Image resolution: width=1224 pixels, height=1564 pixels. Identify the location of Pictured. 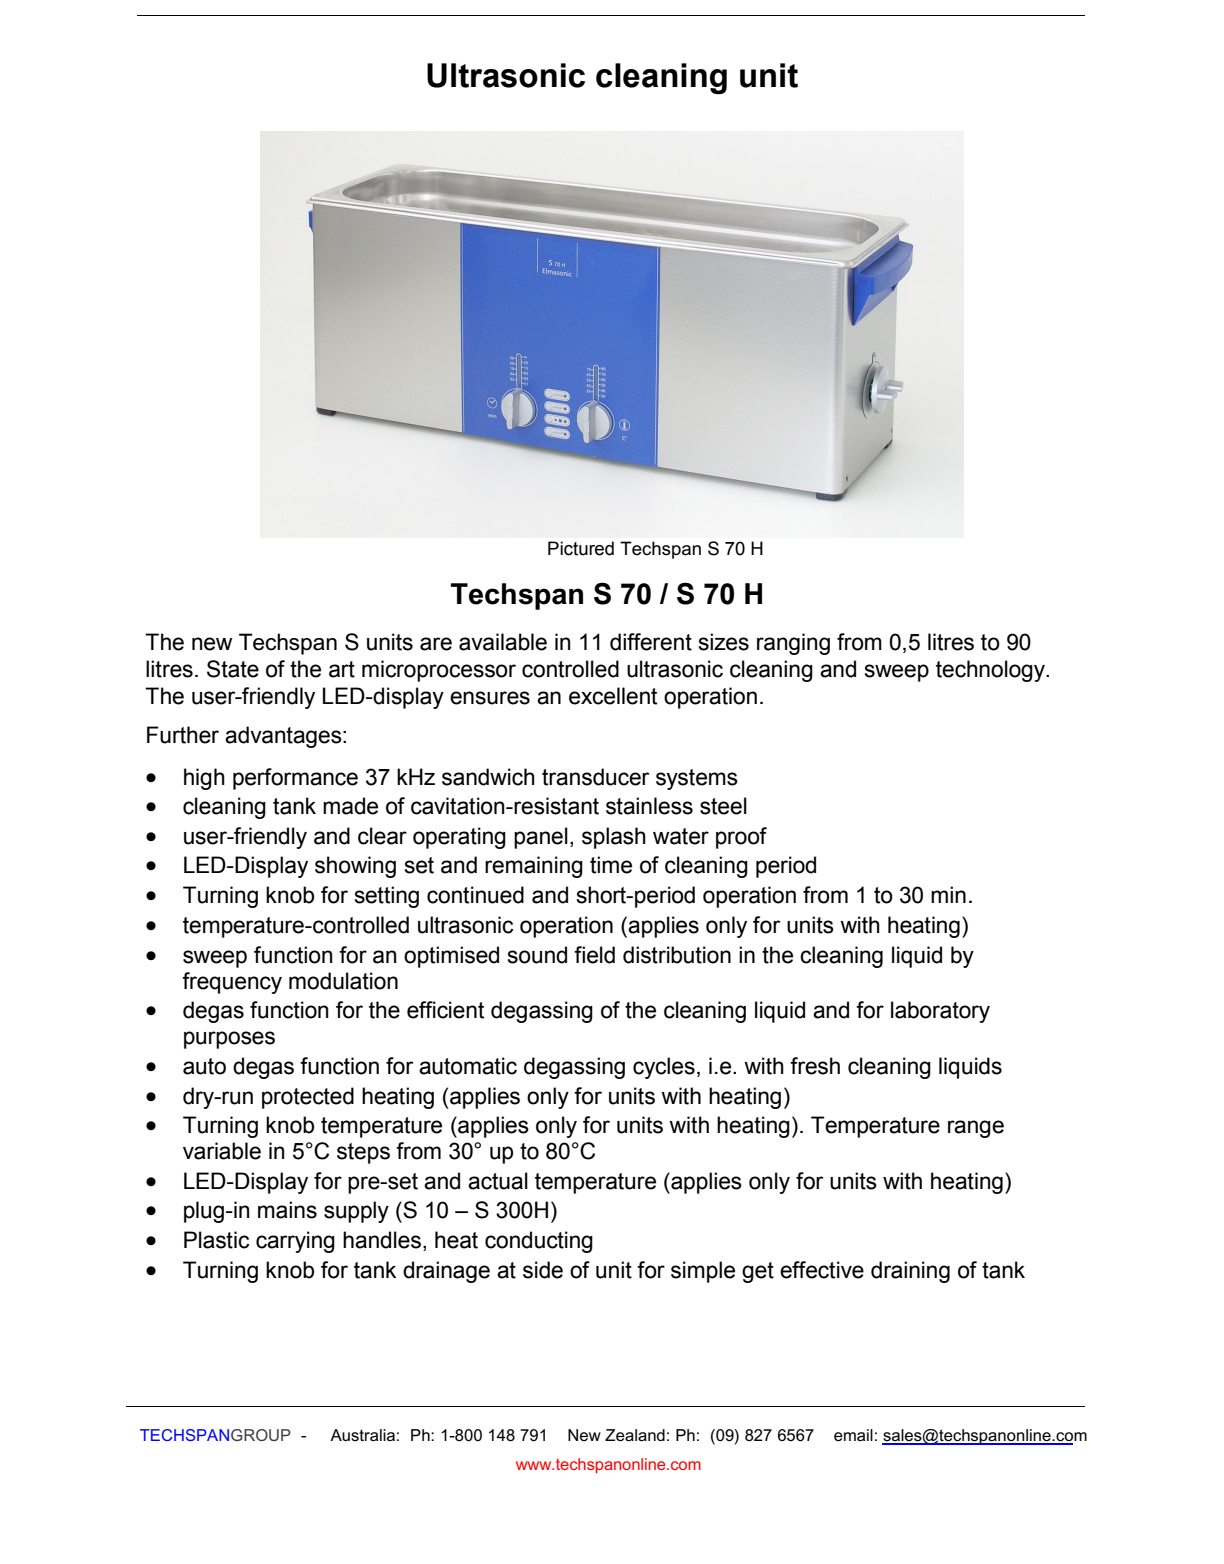
(581, 548).
